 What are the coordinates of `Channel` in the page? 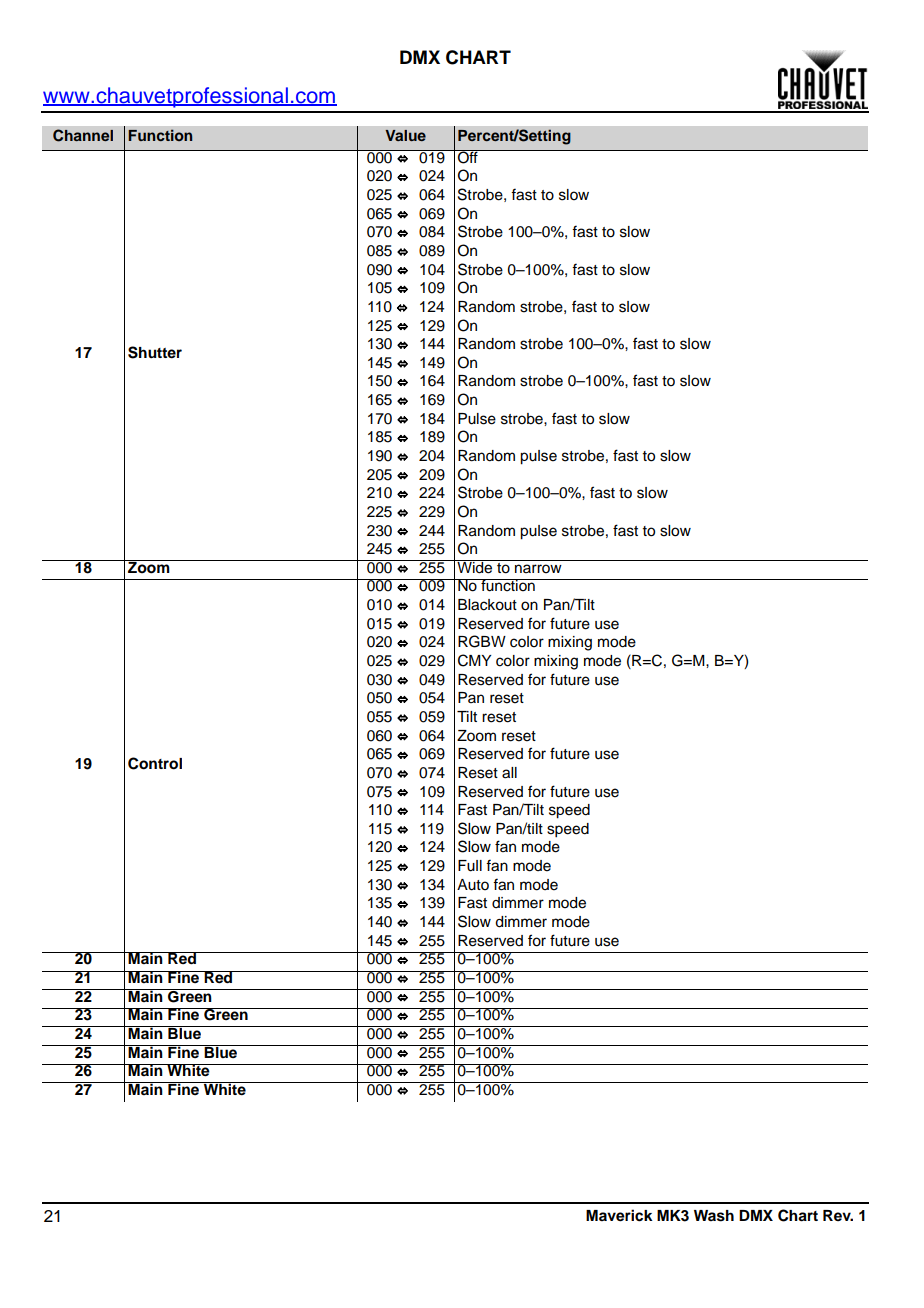 It's located at (83, 135).
